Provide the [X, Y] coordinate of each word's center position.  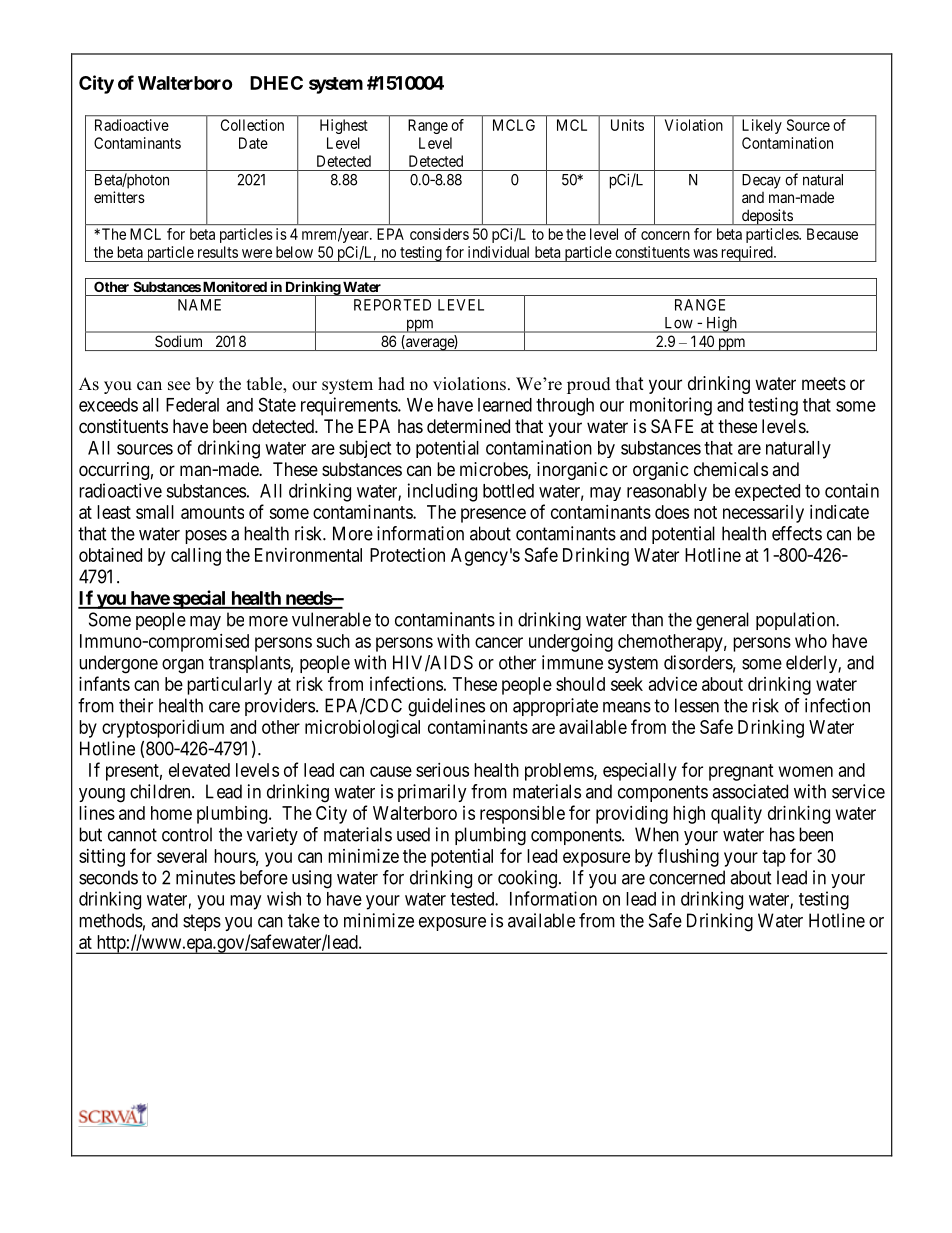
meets [824, 383]
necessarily [763, 514]
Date [253, 143]
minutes [205, 877]
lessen [697, 705]
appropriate [555, 707]
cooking [527, 879]
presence [493, 515]
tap [774, 858]
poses [206, 537]
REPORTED [392, 305]
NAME [199, 305]
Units [627, 125]
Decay [761, 181]
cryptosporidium [163, 729]
